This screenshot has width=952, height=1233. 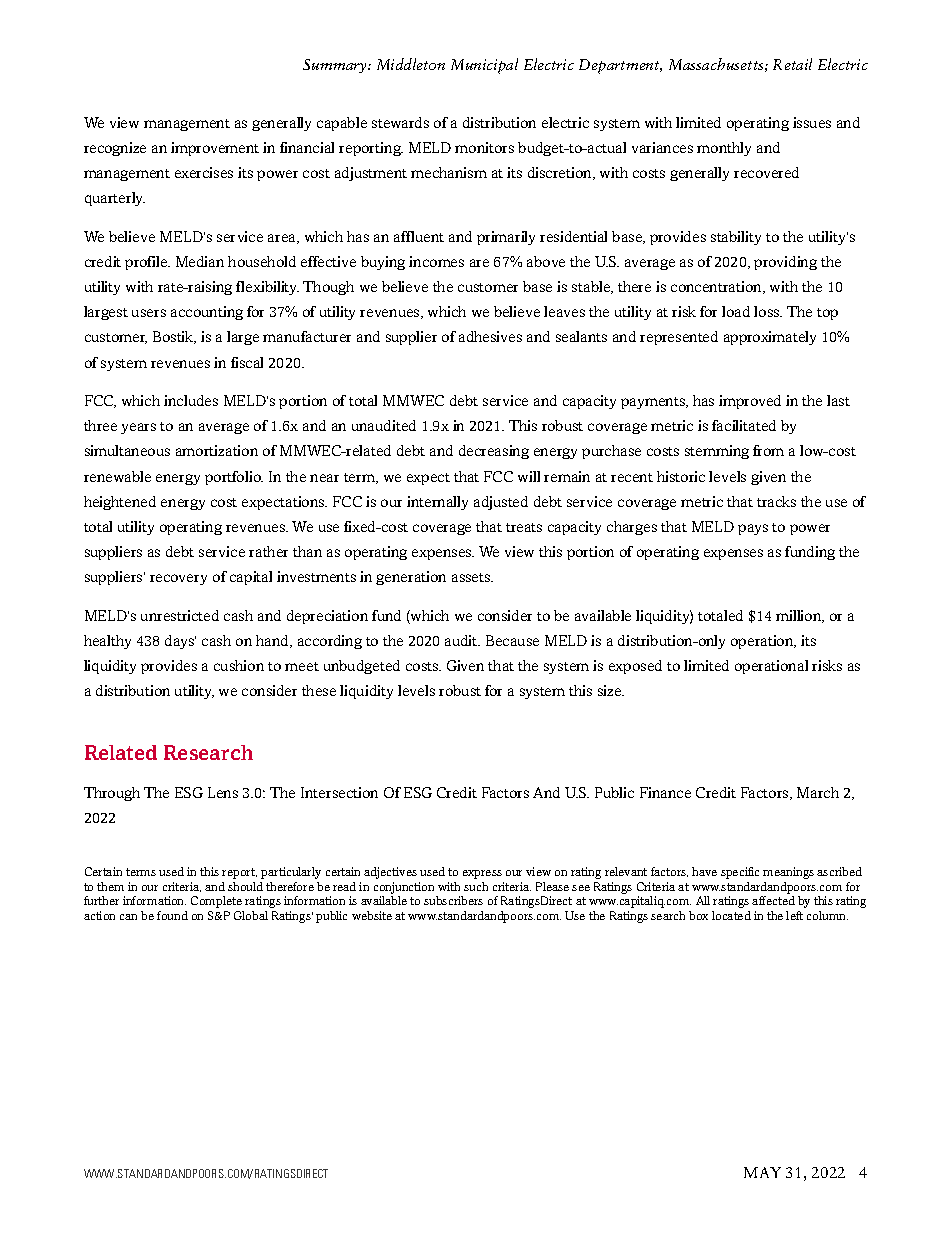 I want to click on located, so click(x=731, y=915).
